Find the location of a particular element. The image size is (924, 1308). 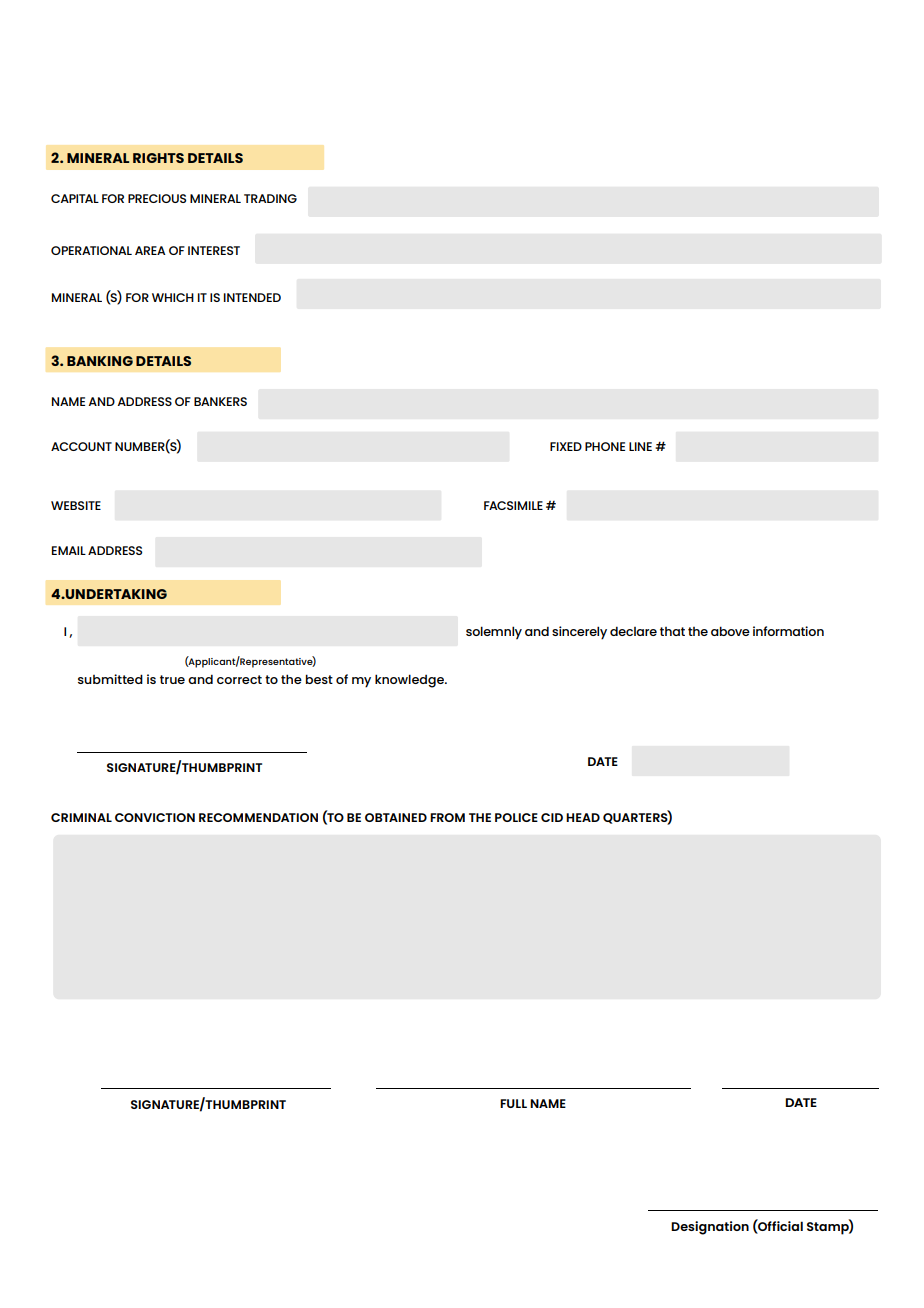

ACCOUNT is located at coordinates (81, 446).
